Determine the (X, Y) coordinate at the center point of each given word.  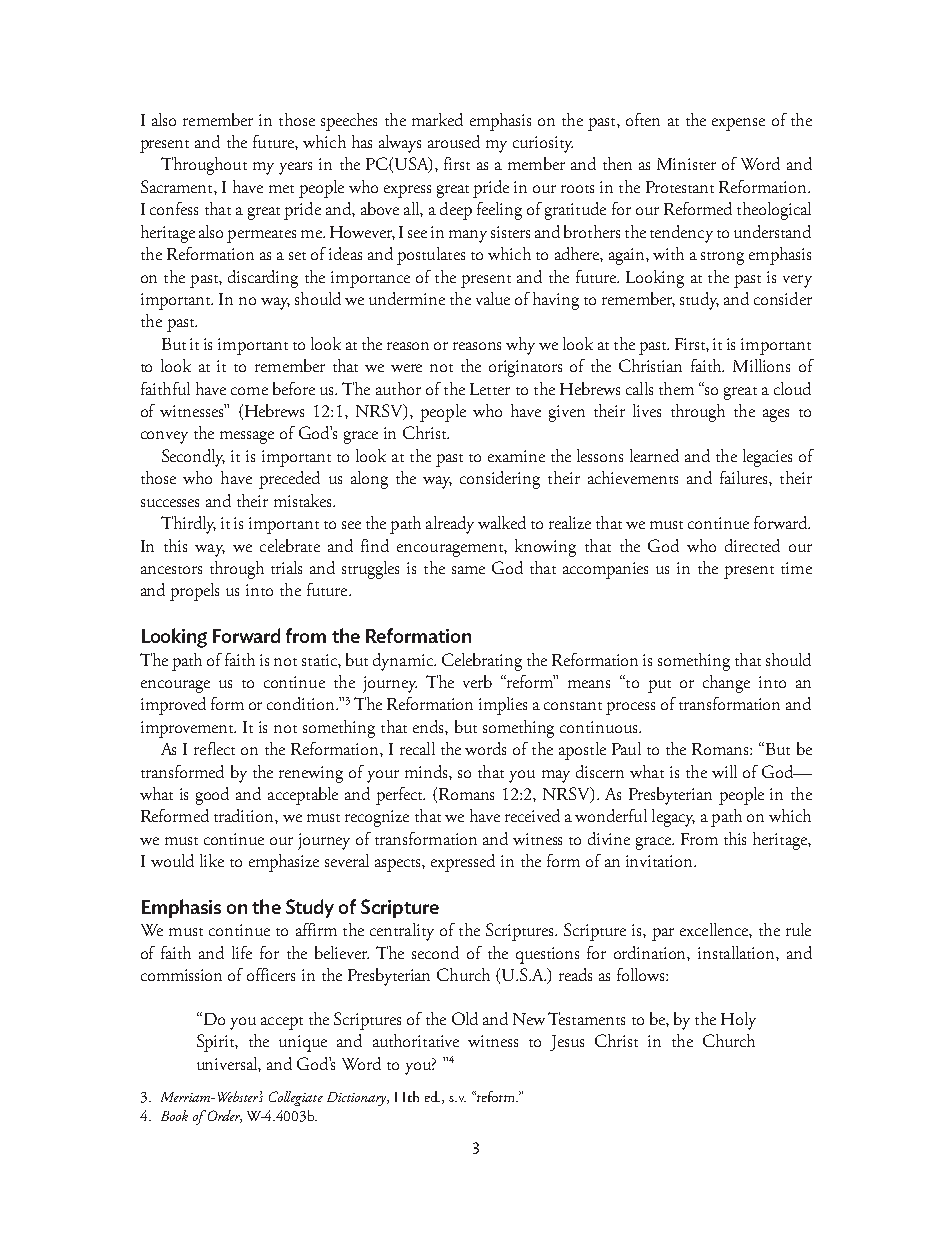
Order (223, 1116)
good (212, 796)
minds (427, 771)
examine (516, 456)
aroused (454, 141)
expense (738, 124)
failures (745, 477)
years (295, 168)
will (724, 771)
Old (465, 1018)
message (247, 437)
